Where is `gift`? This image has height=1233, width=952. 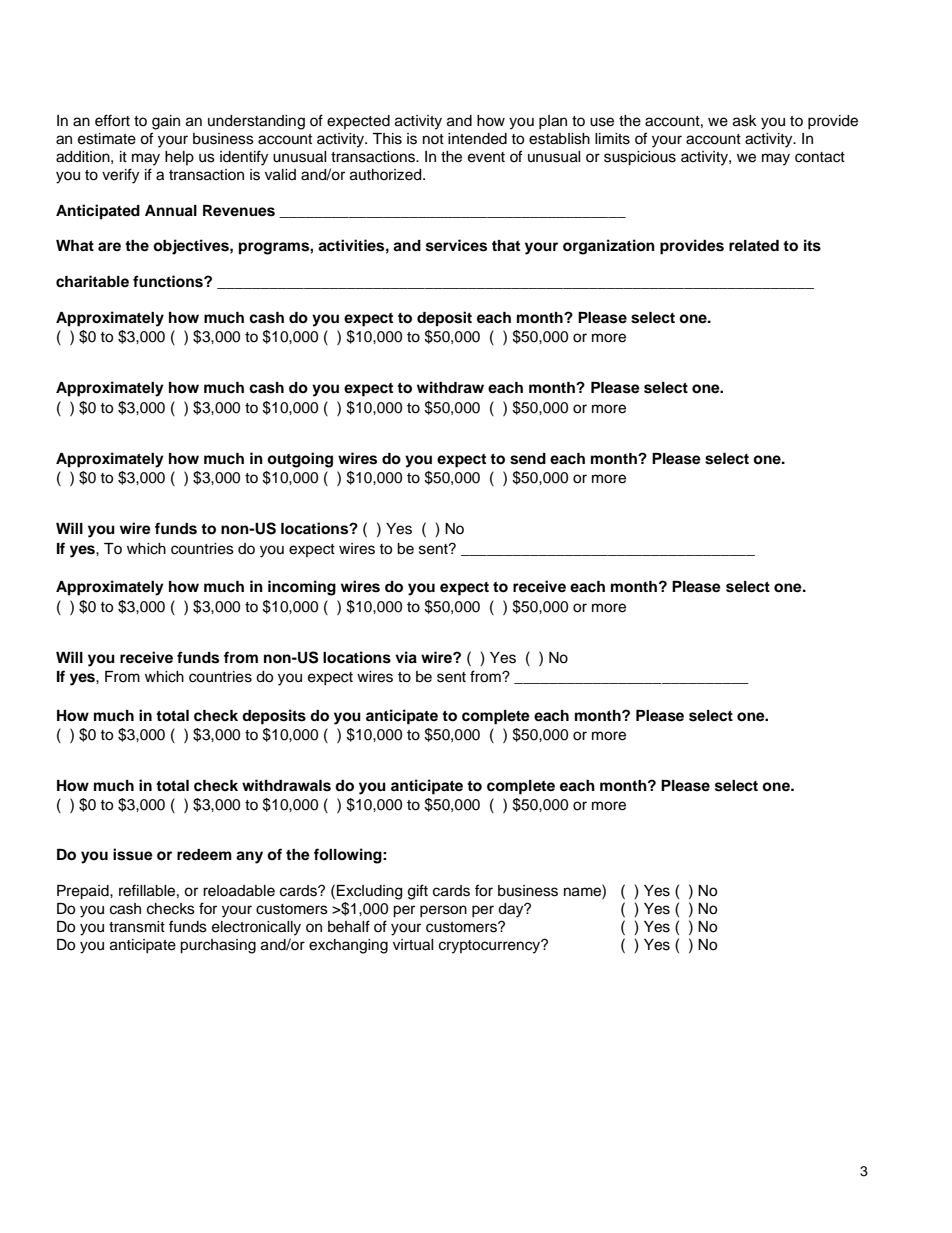 gift is located at coordinates (418, 892).
